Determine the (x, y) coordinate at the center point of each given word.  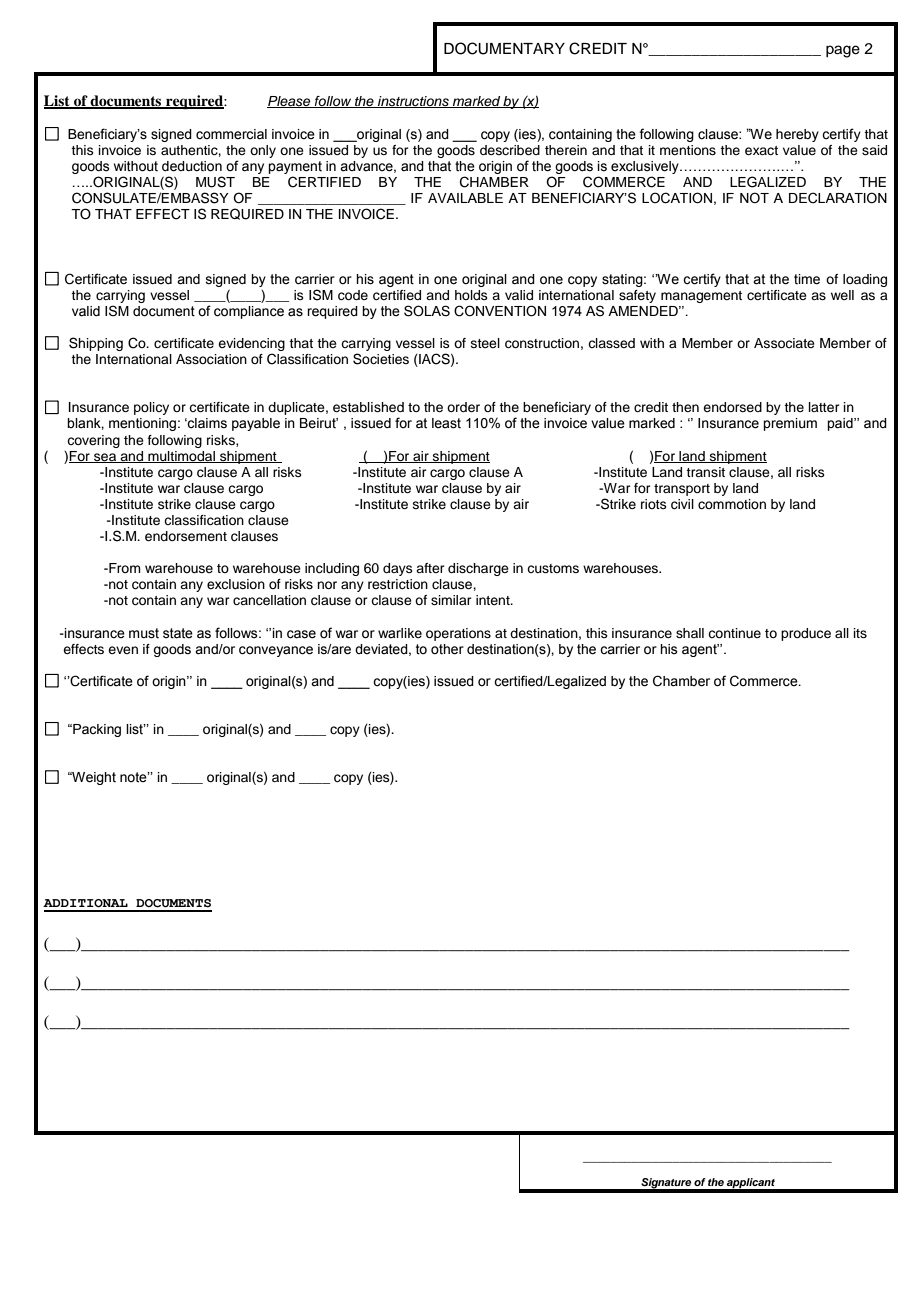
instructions (413, 102)
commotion (732, 504)
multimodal (181, 457)
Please (290, 102)
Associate (784, 343)
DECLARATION (838, 198)
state (178, 633)
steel (485, 343)
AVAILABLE (465, 198)
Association (211, 359)
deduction (192, 166)
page (843, 51)
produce (806, 634)
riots (654, 504)
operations (458, 634)
